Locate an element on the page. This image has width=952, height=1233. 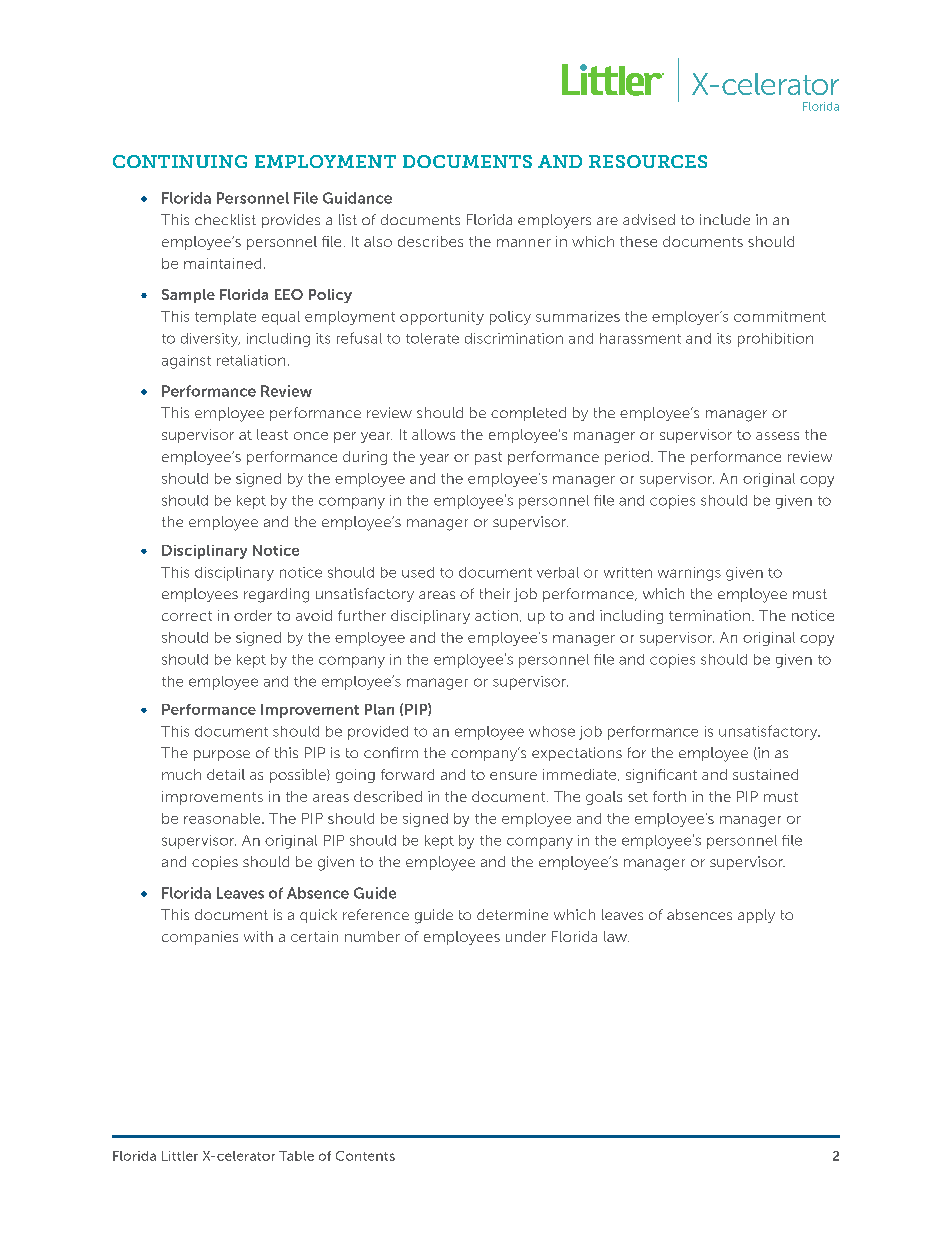
action is located at coordinates (496, 615).
